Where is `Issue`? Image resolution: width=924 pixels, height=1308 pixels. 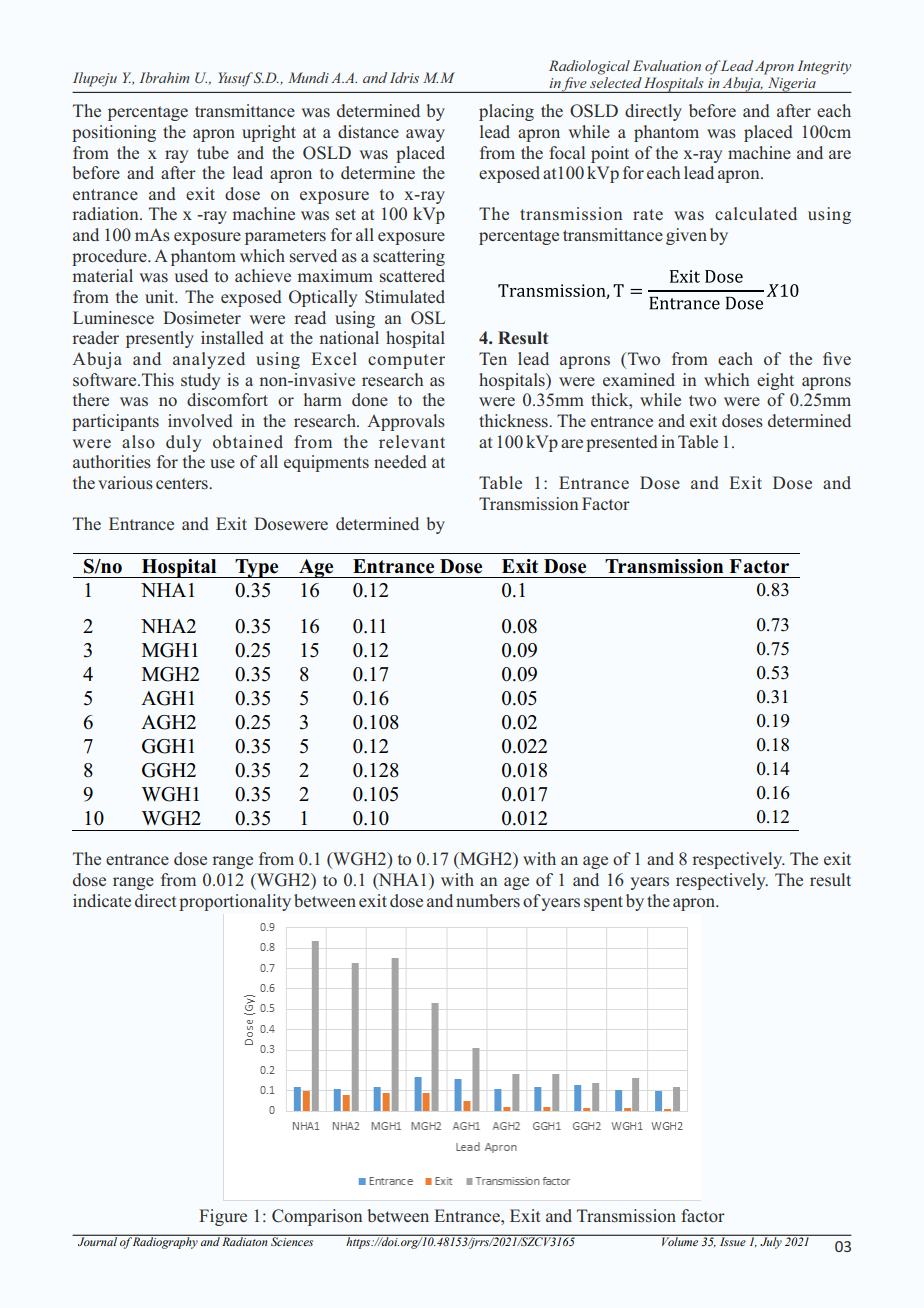 Issue is located at coordinates (732, 1241).
